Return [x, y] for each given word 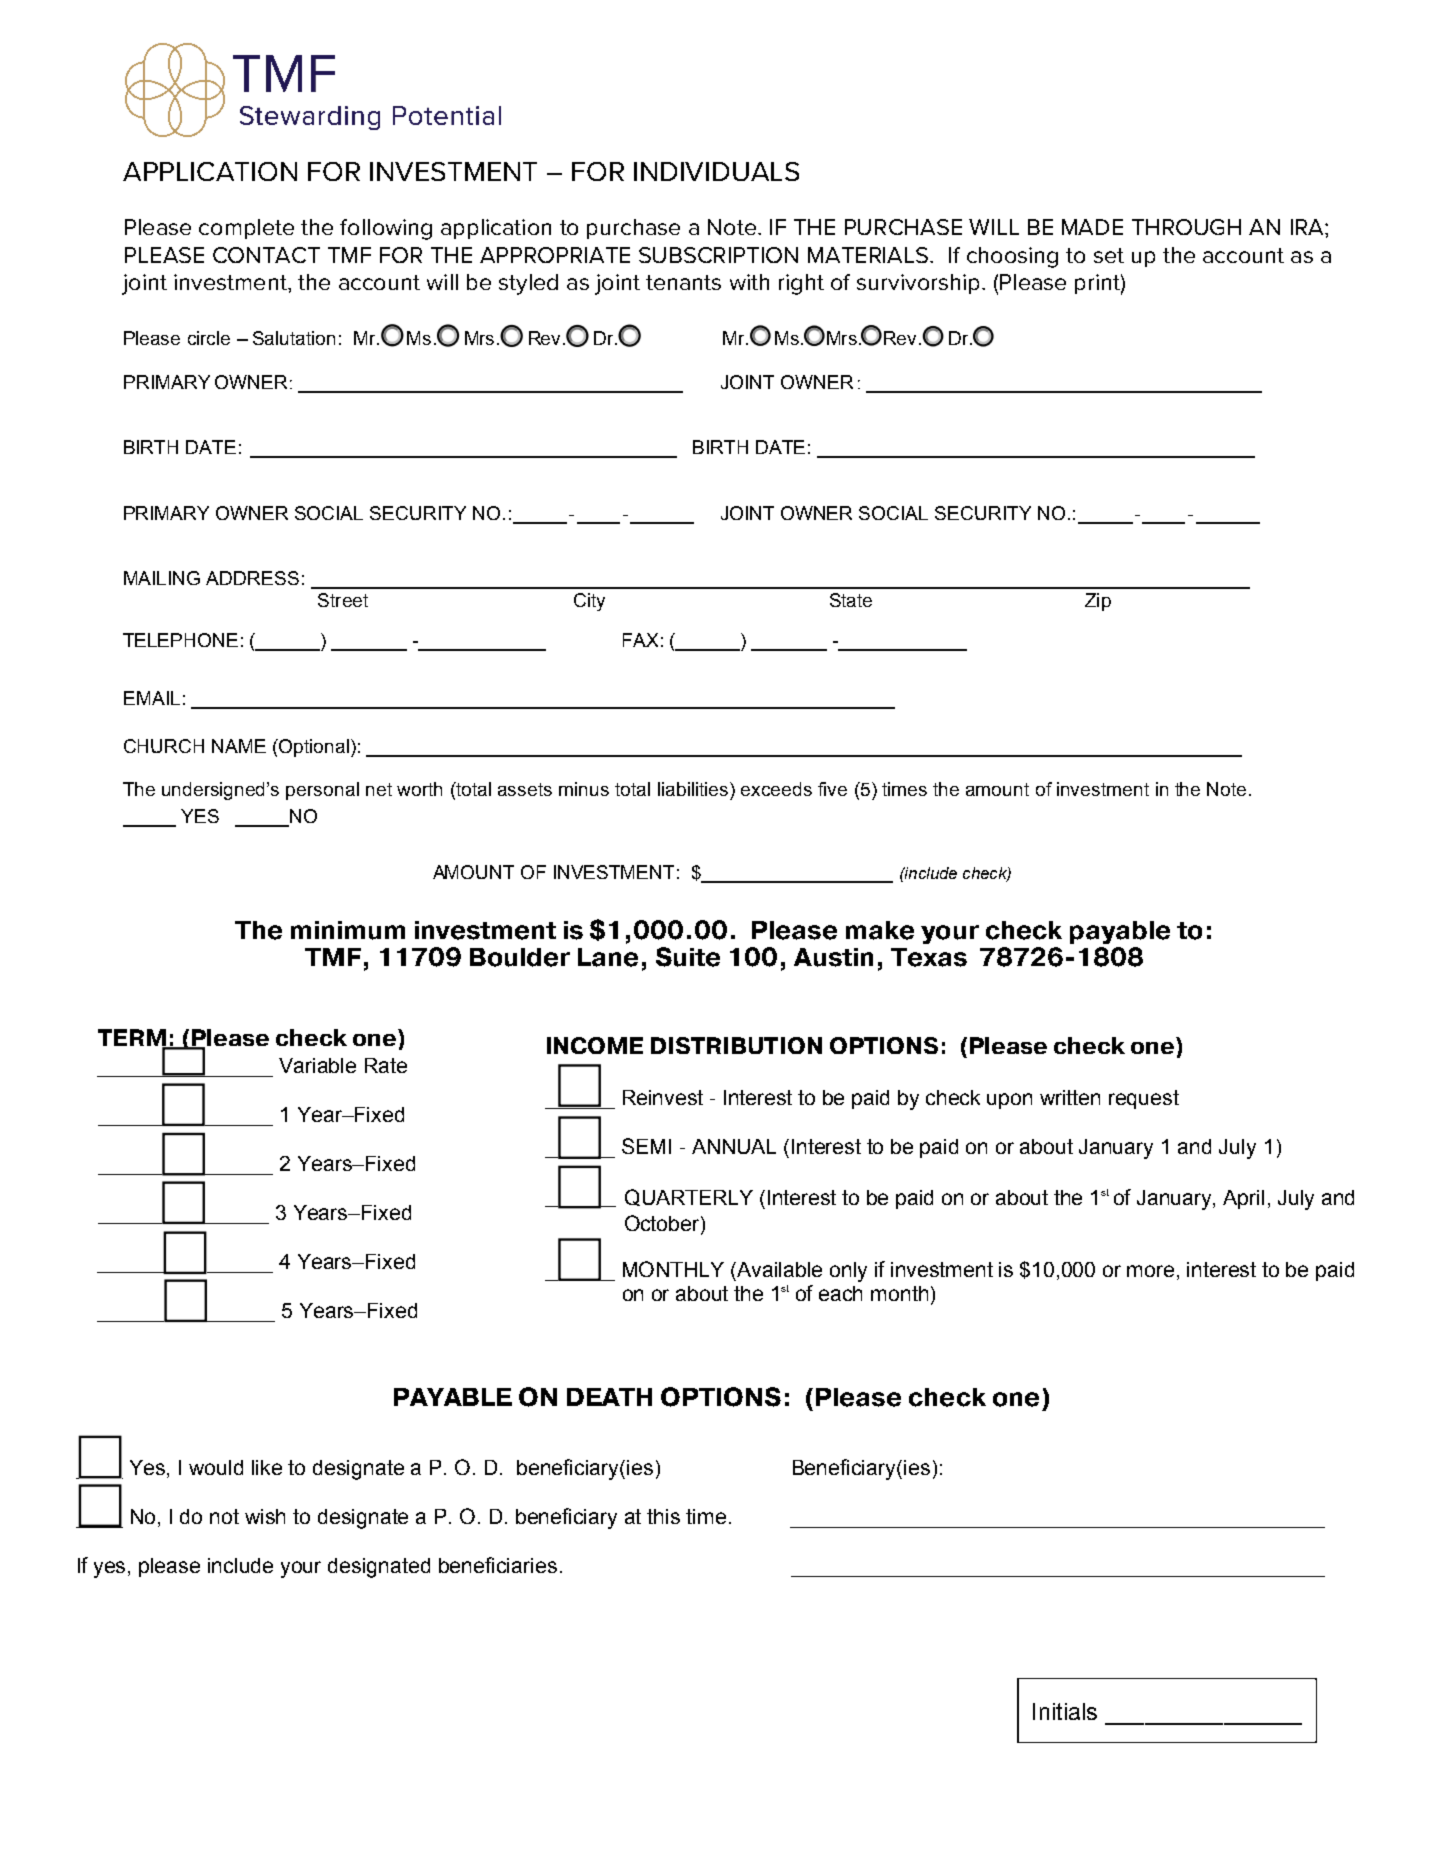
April [1243, 1199]
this [663, 1516]
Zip [1098, 602]
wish [265, 1516]
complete [246, 229]
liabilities [694, 789]
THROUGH [1186, 227]
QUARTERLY [689, 1197]
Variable [317, 1065]
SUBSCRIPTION [718, 255]
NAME [239, 746]
